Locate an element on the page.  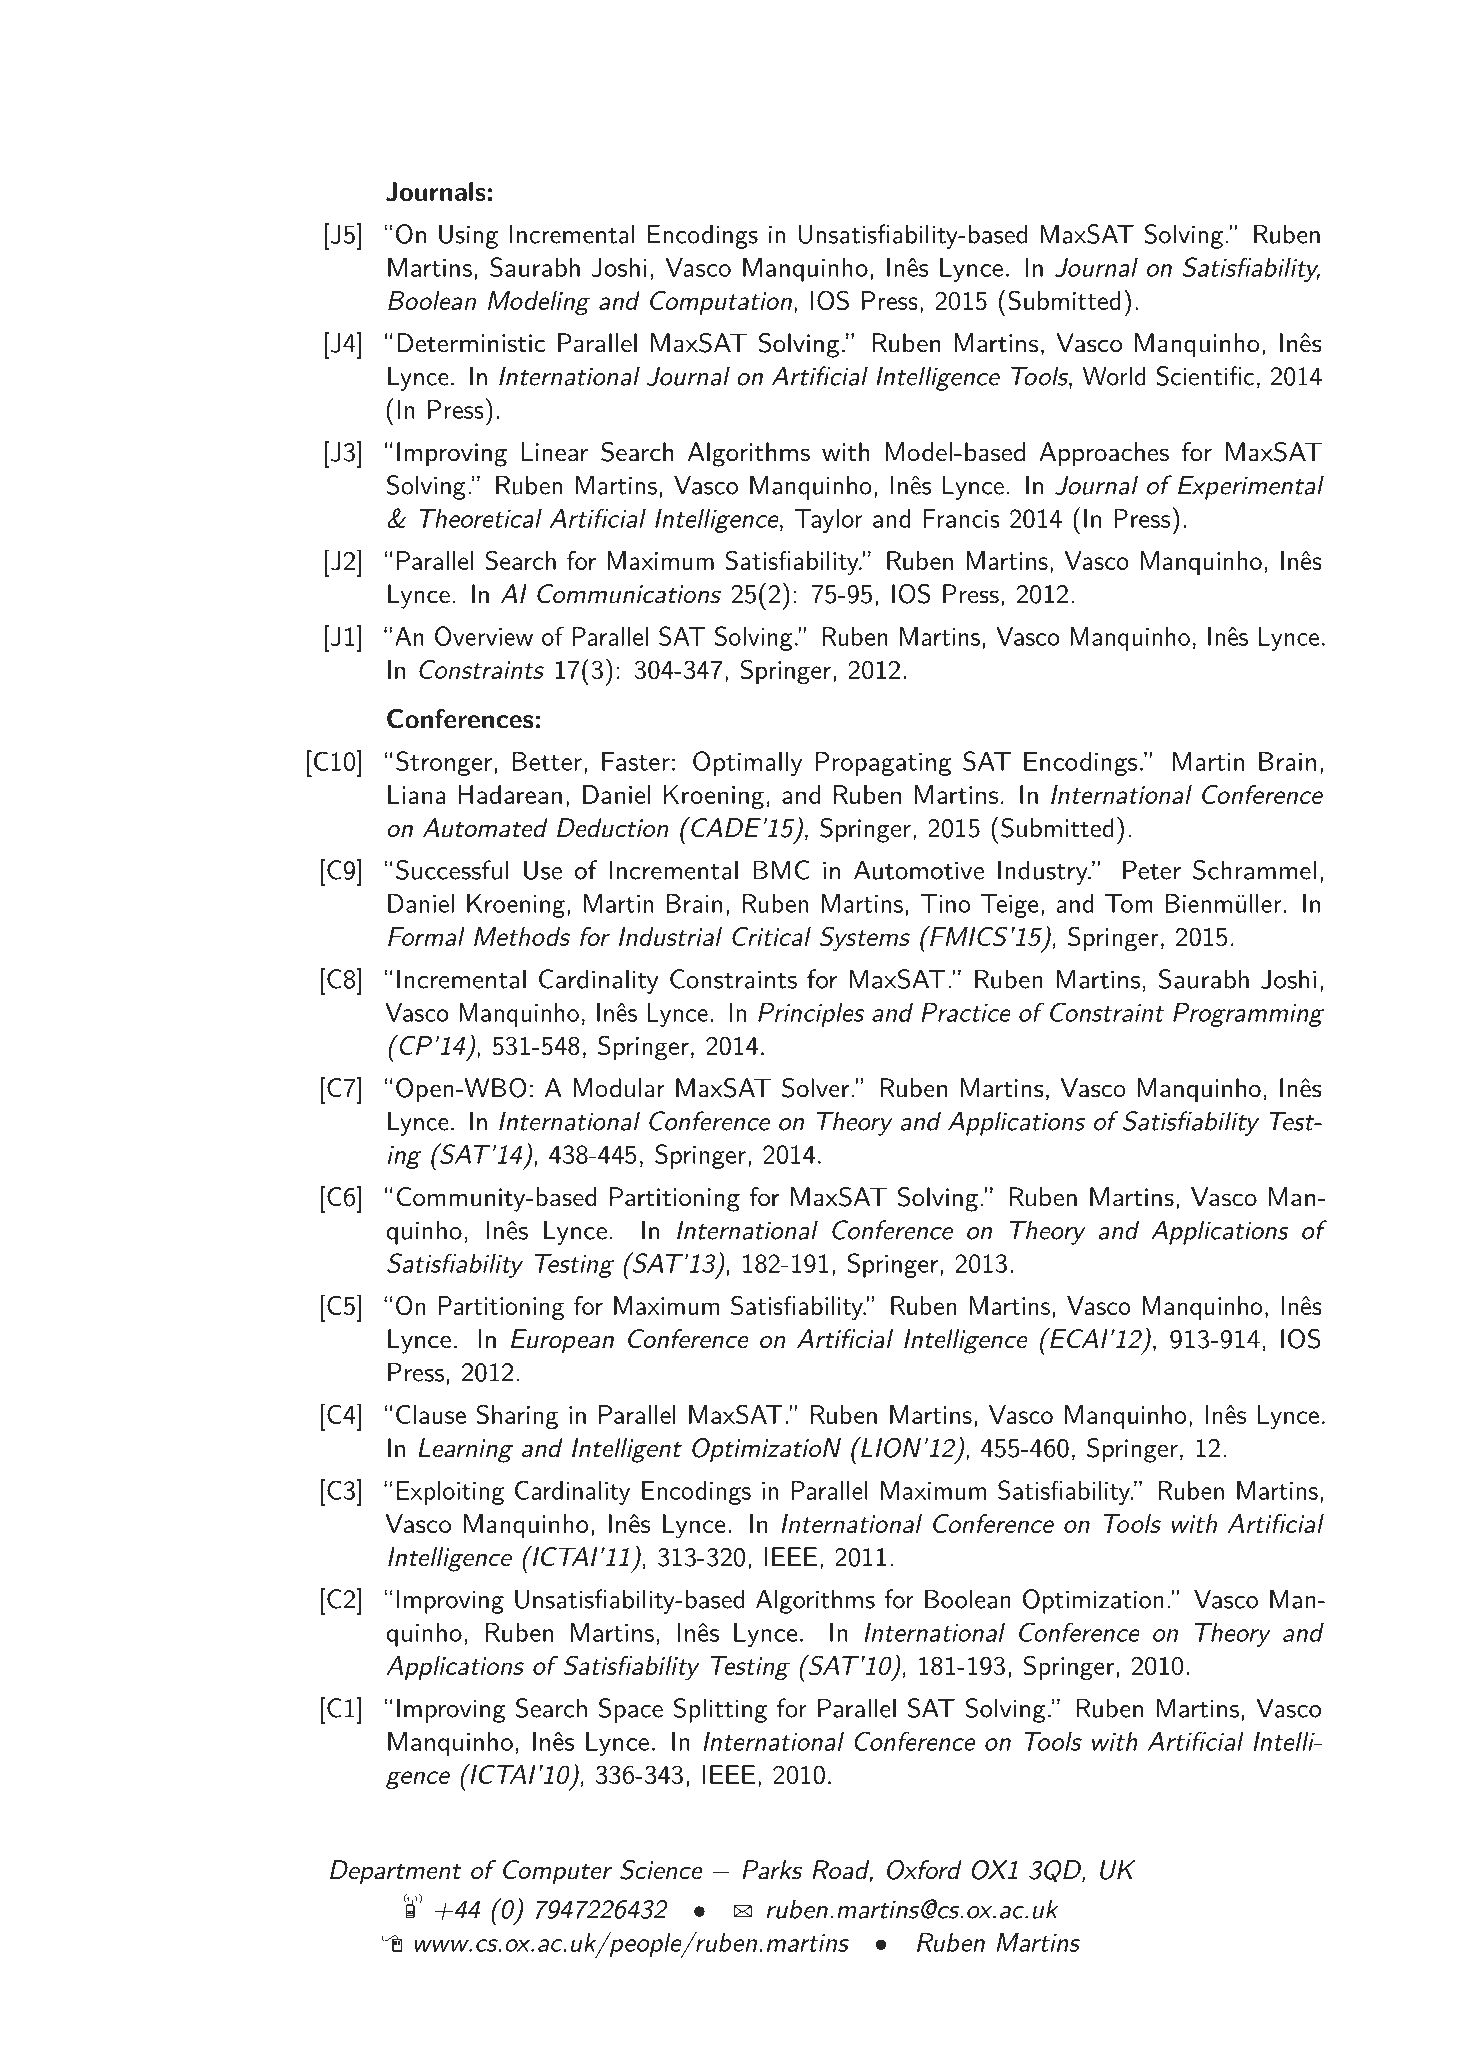
World is located at coordinates (1114, 376).
